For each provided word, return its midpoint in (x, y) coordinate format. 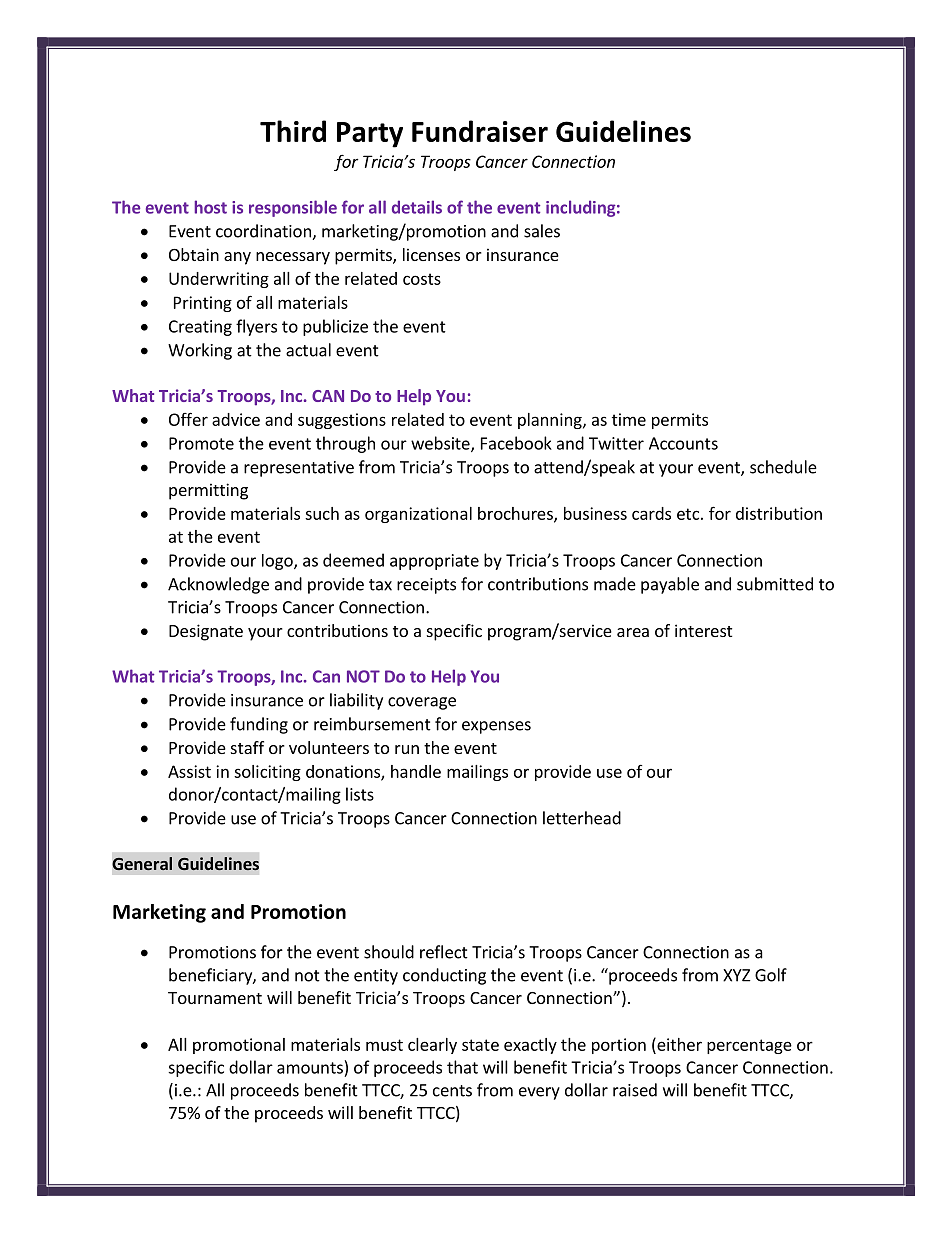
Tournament (215, 998)
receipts (426, 586)
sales (542, 231)
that (462, 1067)
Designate (206, 632)
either (678, 1044)
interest (703, 630)
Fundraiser (480, 131)
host (210, 207)
